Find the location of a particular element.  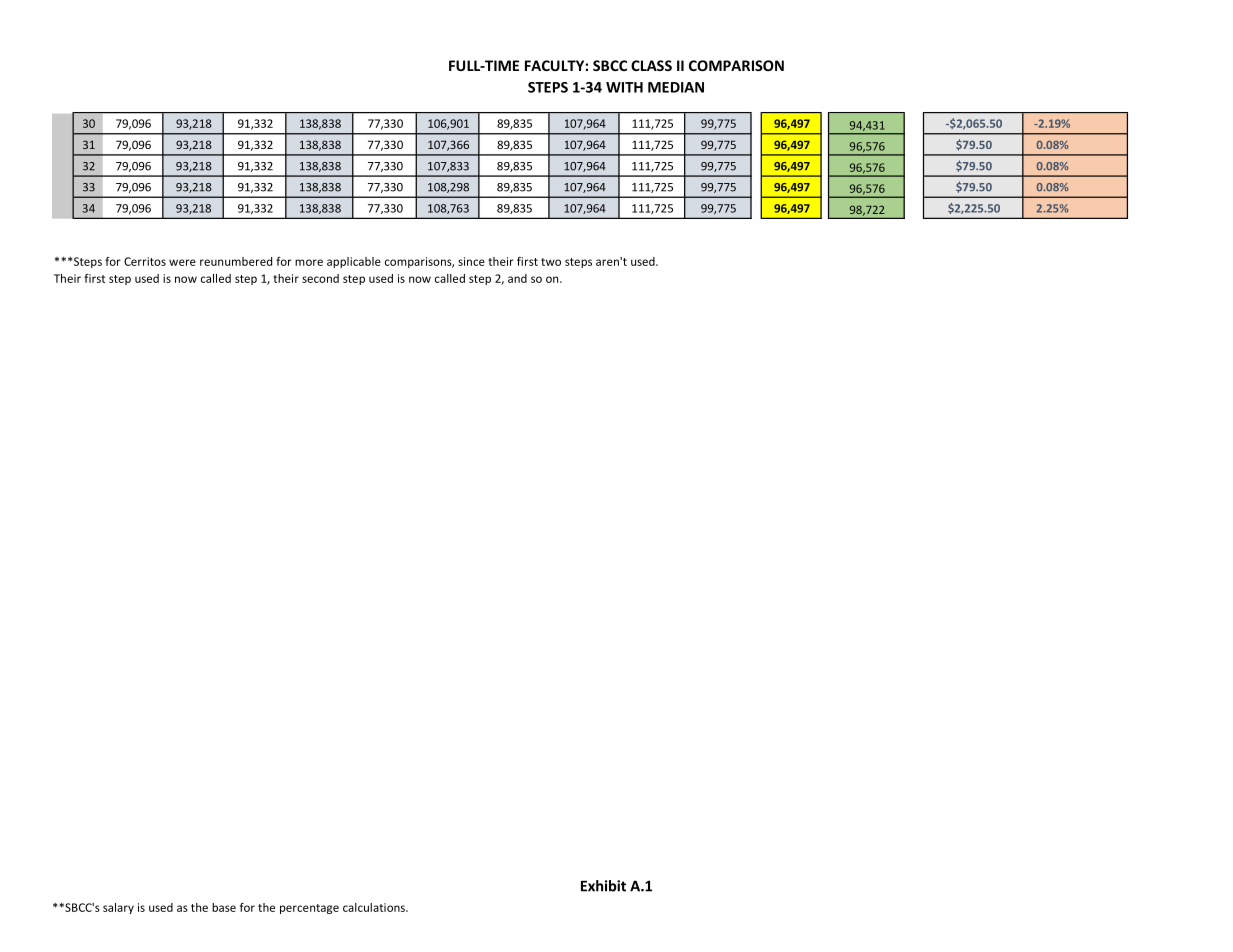

more is located at coordinates (309, 262).
